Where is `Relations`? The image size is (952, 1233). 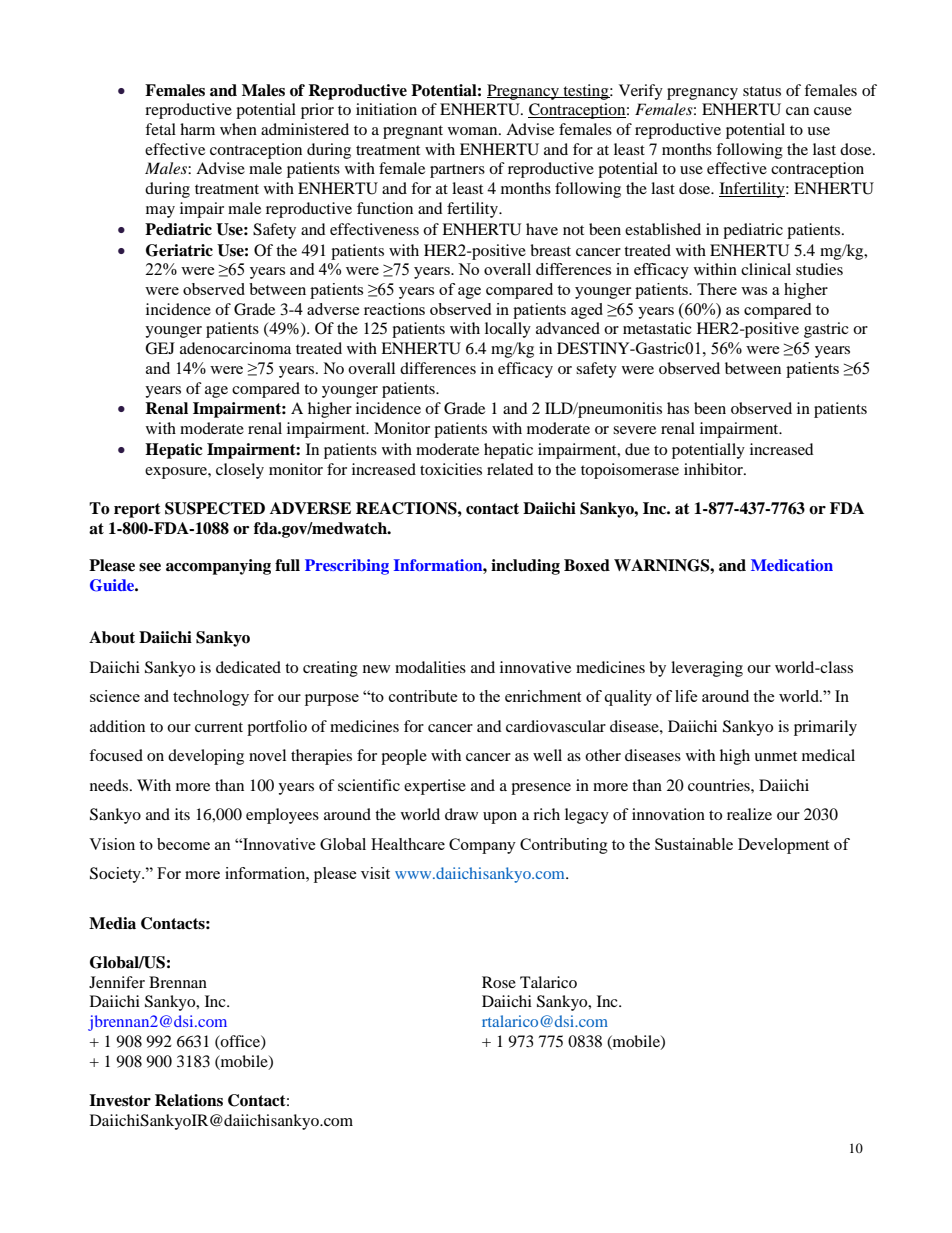 Relations is located at coordinates (189, 1100).
